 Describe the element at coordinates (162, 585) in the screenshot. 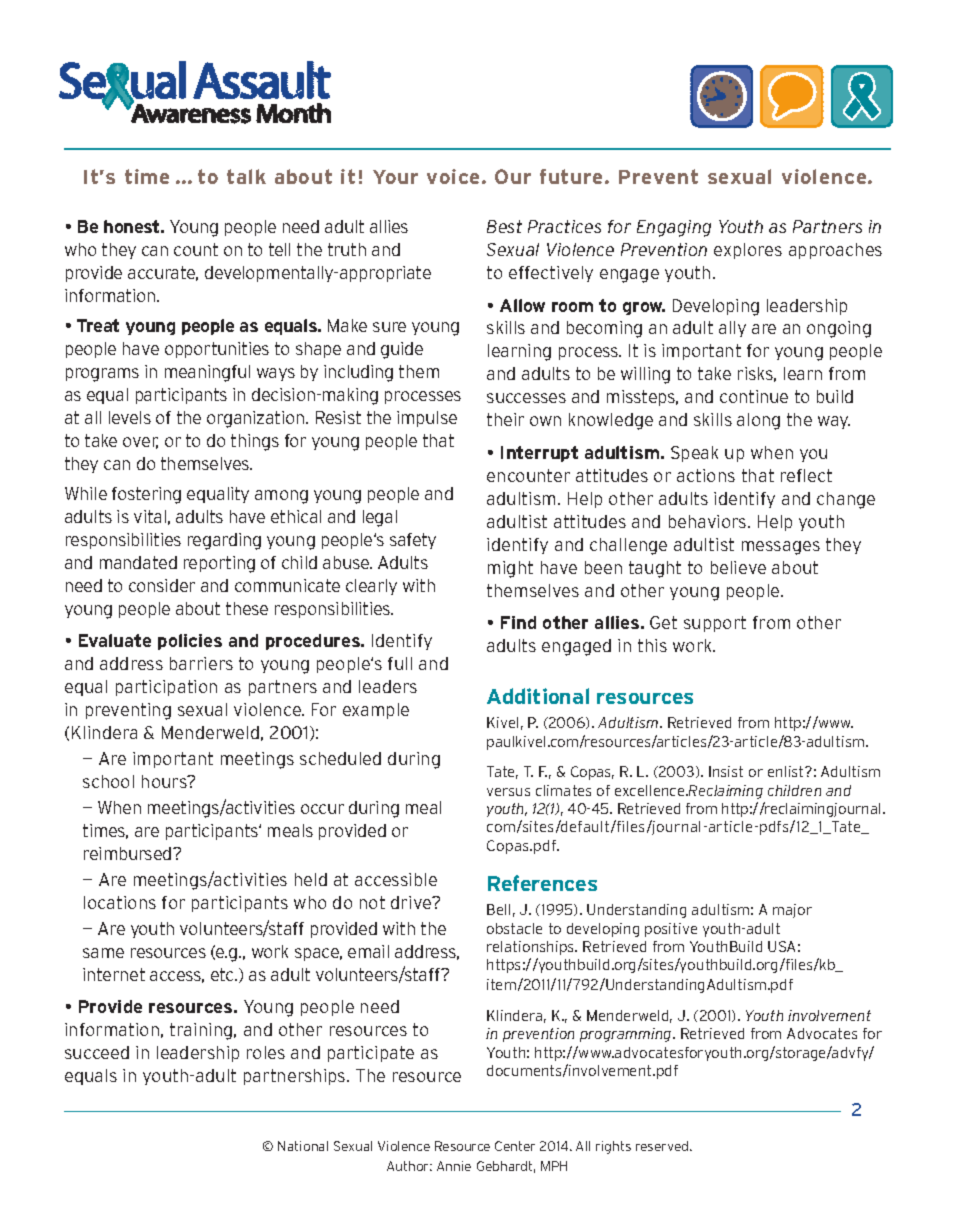

I see `consider` at that location.
